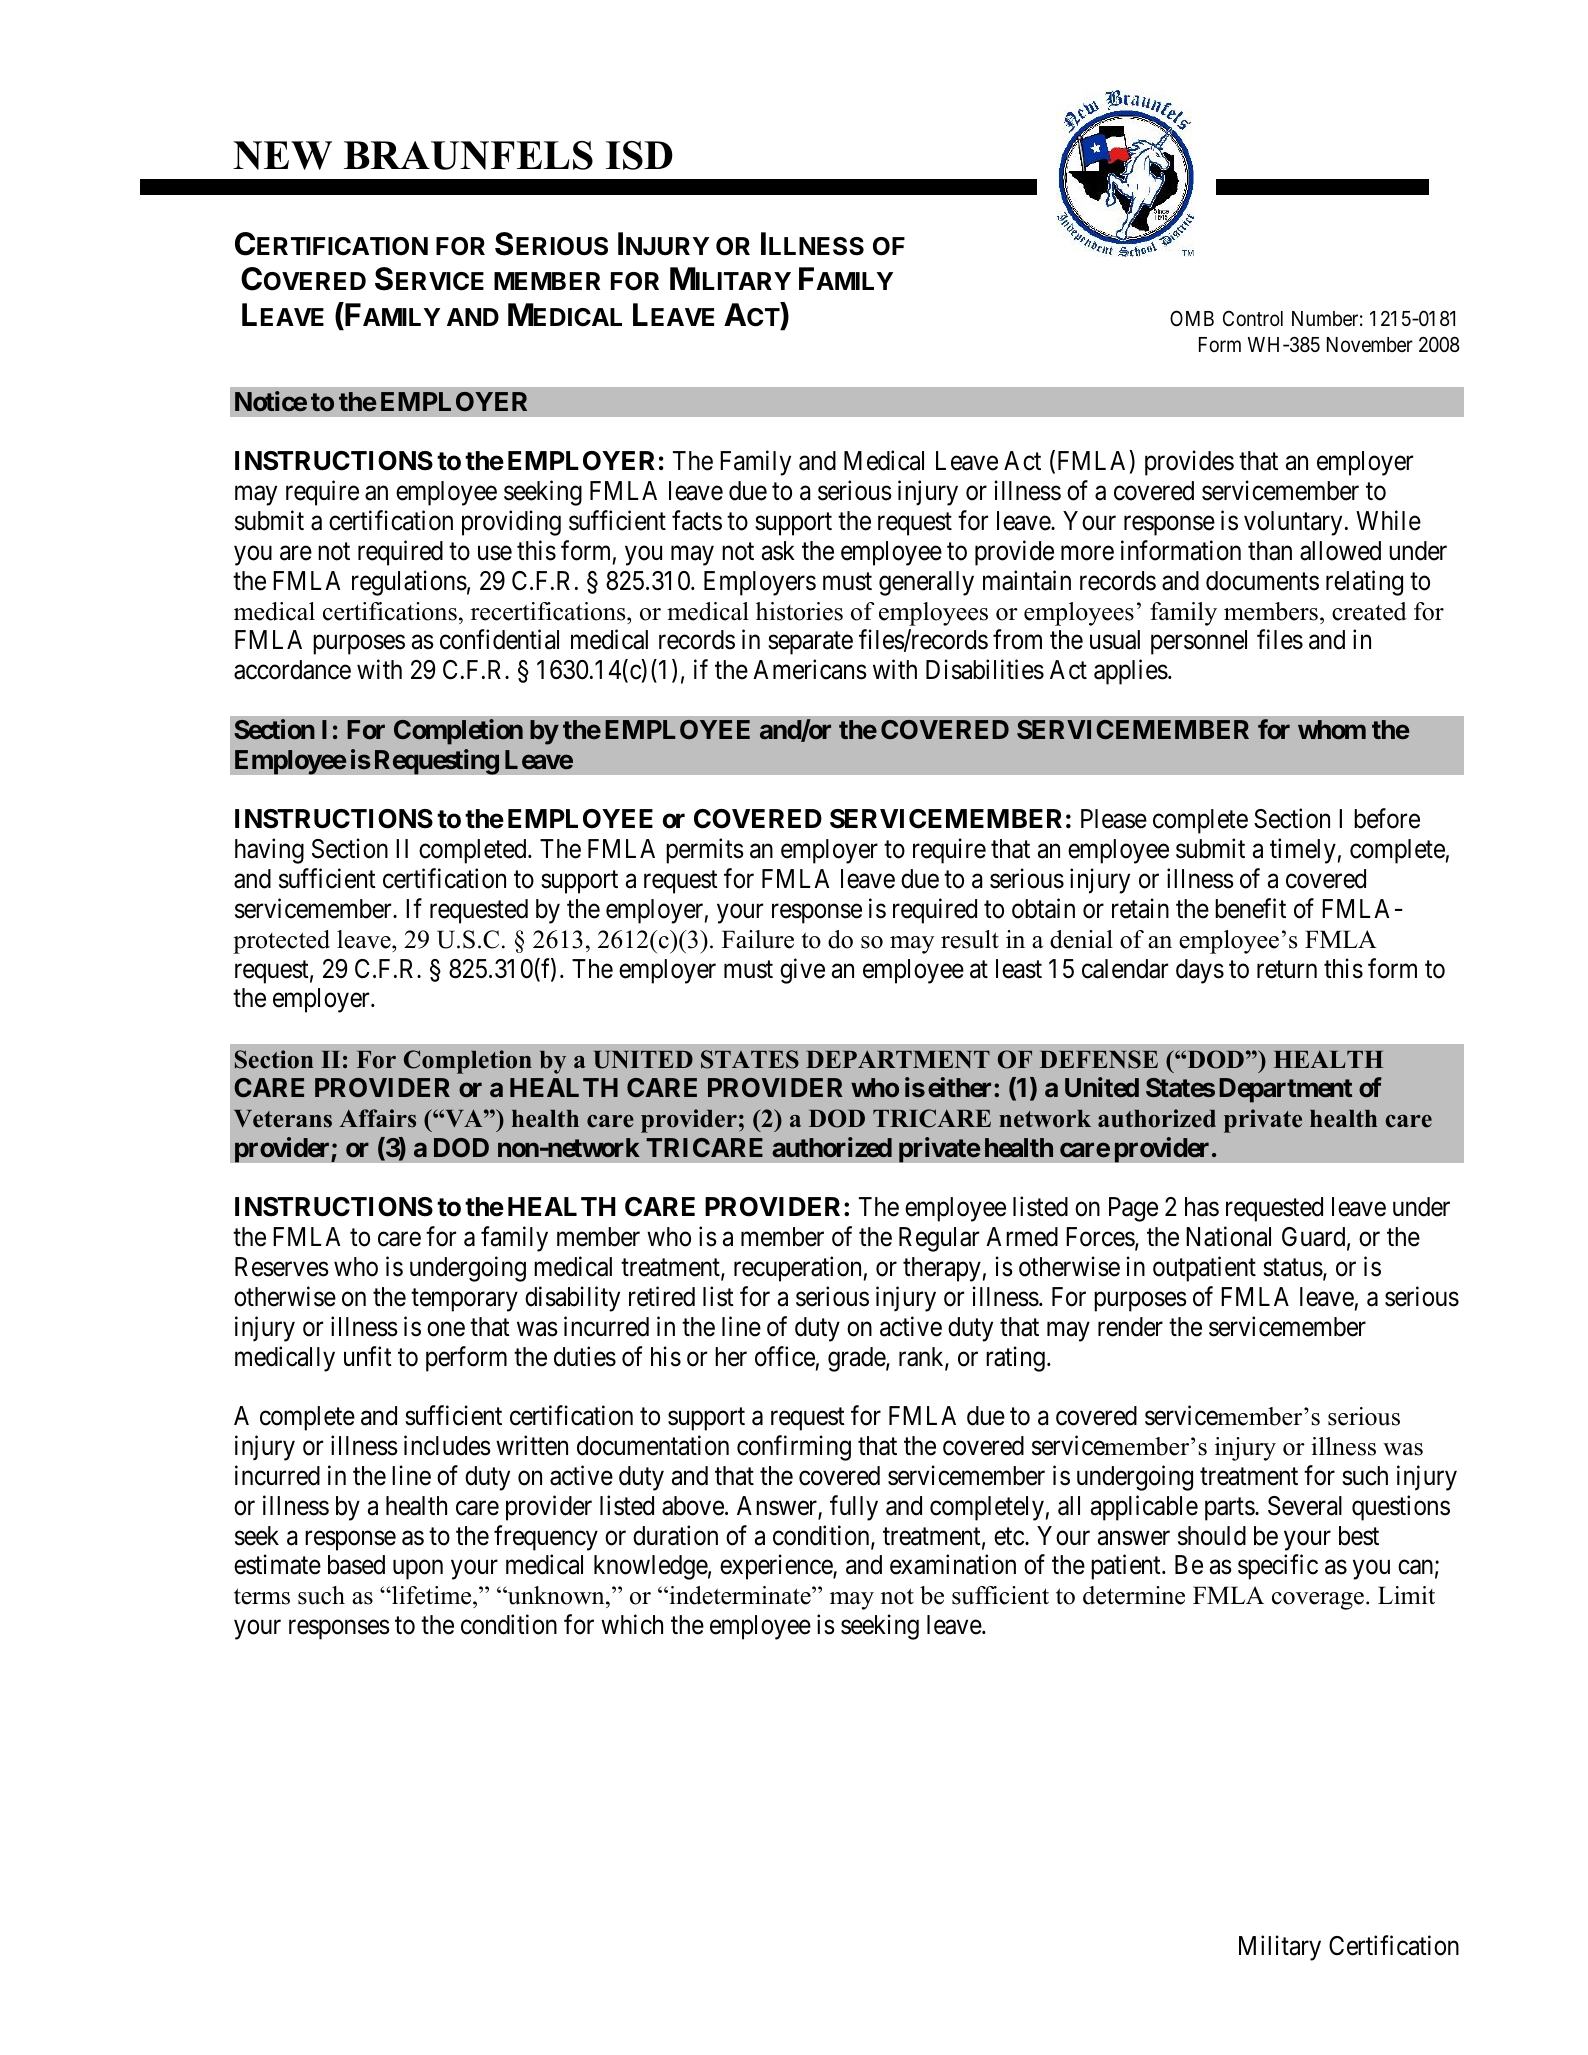 Image resolution: width=1588 pixels, height=2055 pixels. What do you see at coordinates (282, 155) in the screenshot?
I see `NEW` at bounding box center [282, 155].
